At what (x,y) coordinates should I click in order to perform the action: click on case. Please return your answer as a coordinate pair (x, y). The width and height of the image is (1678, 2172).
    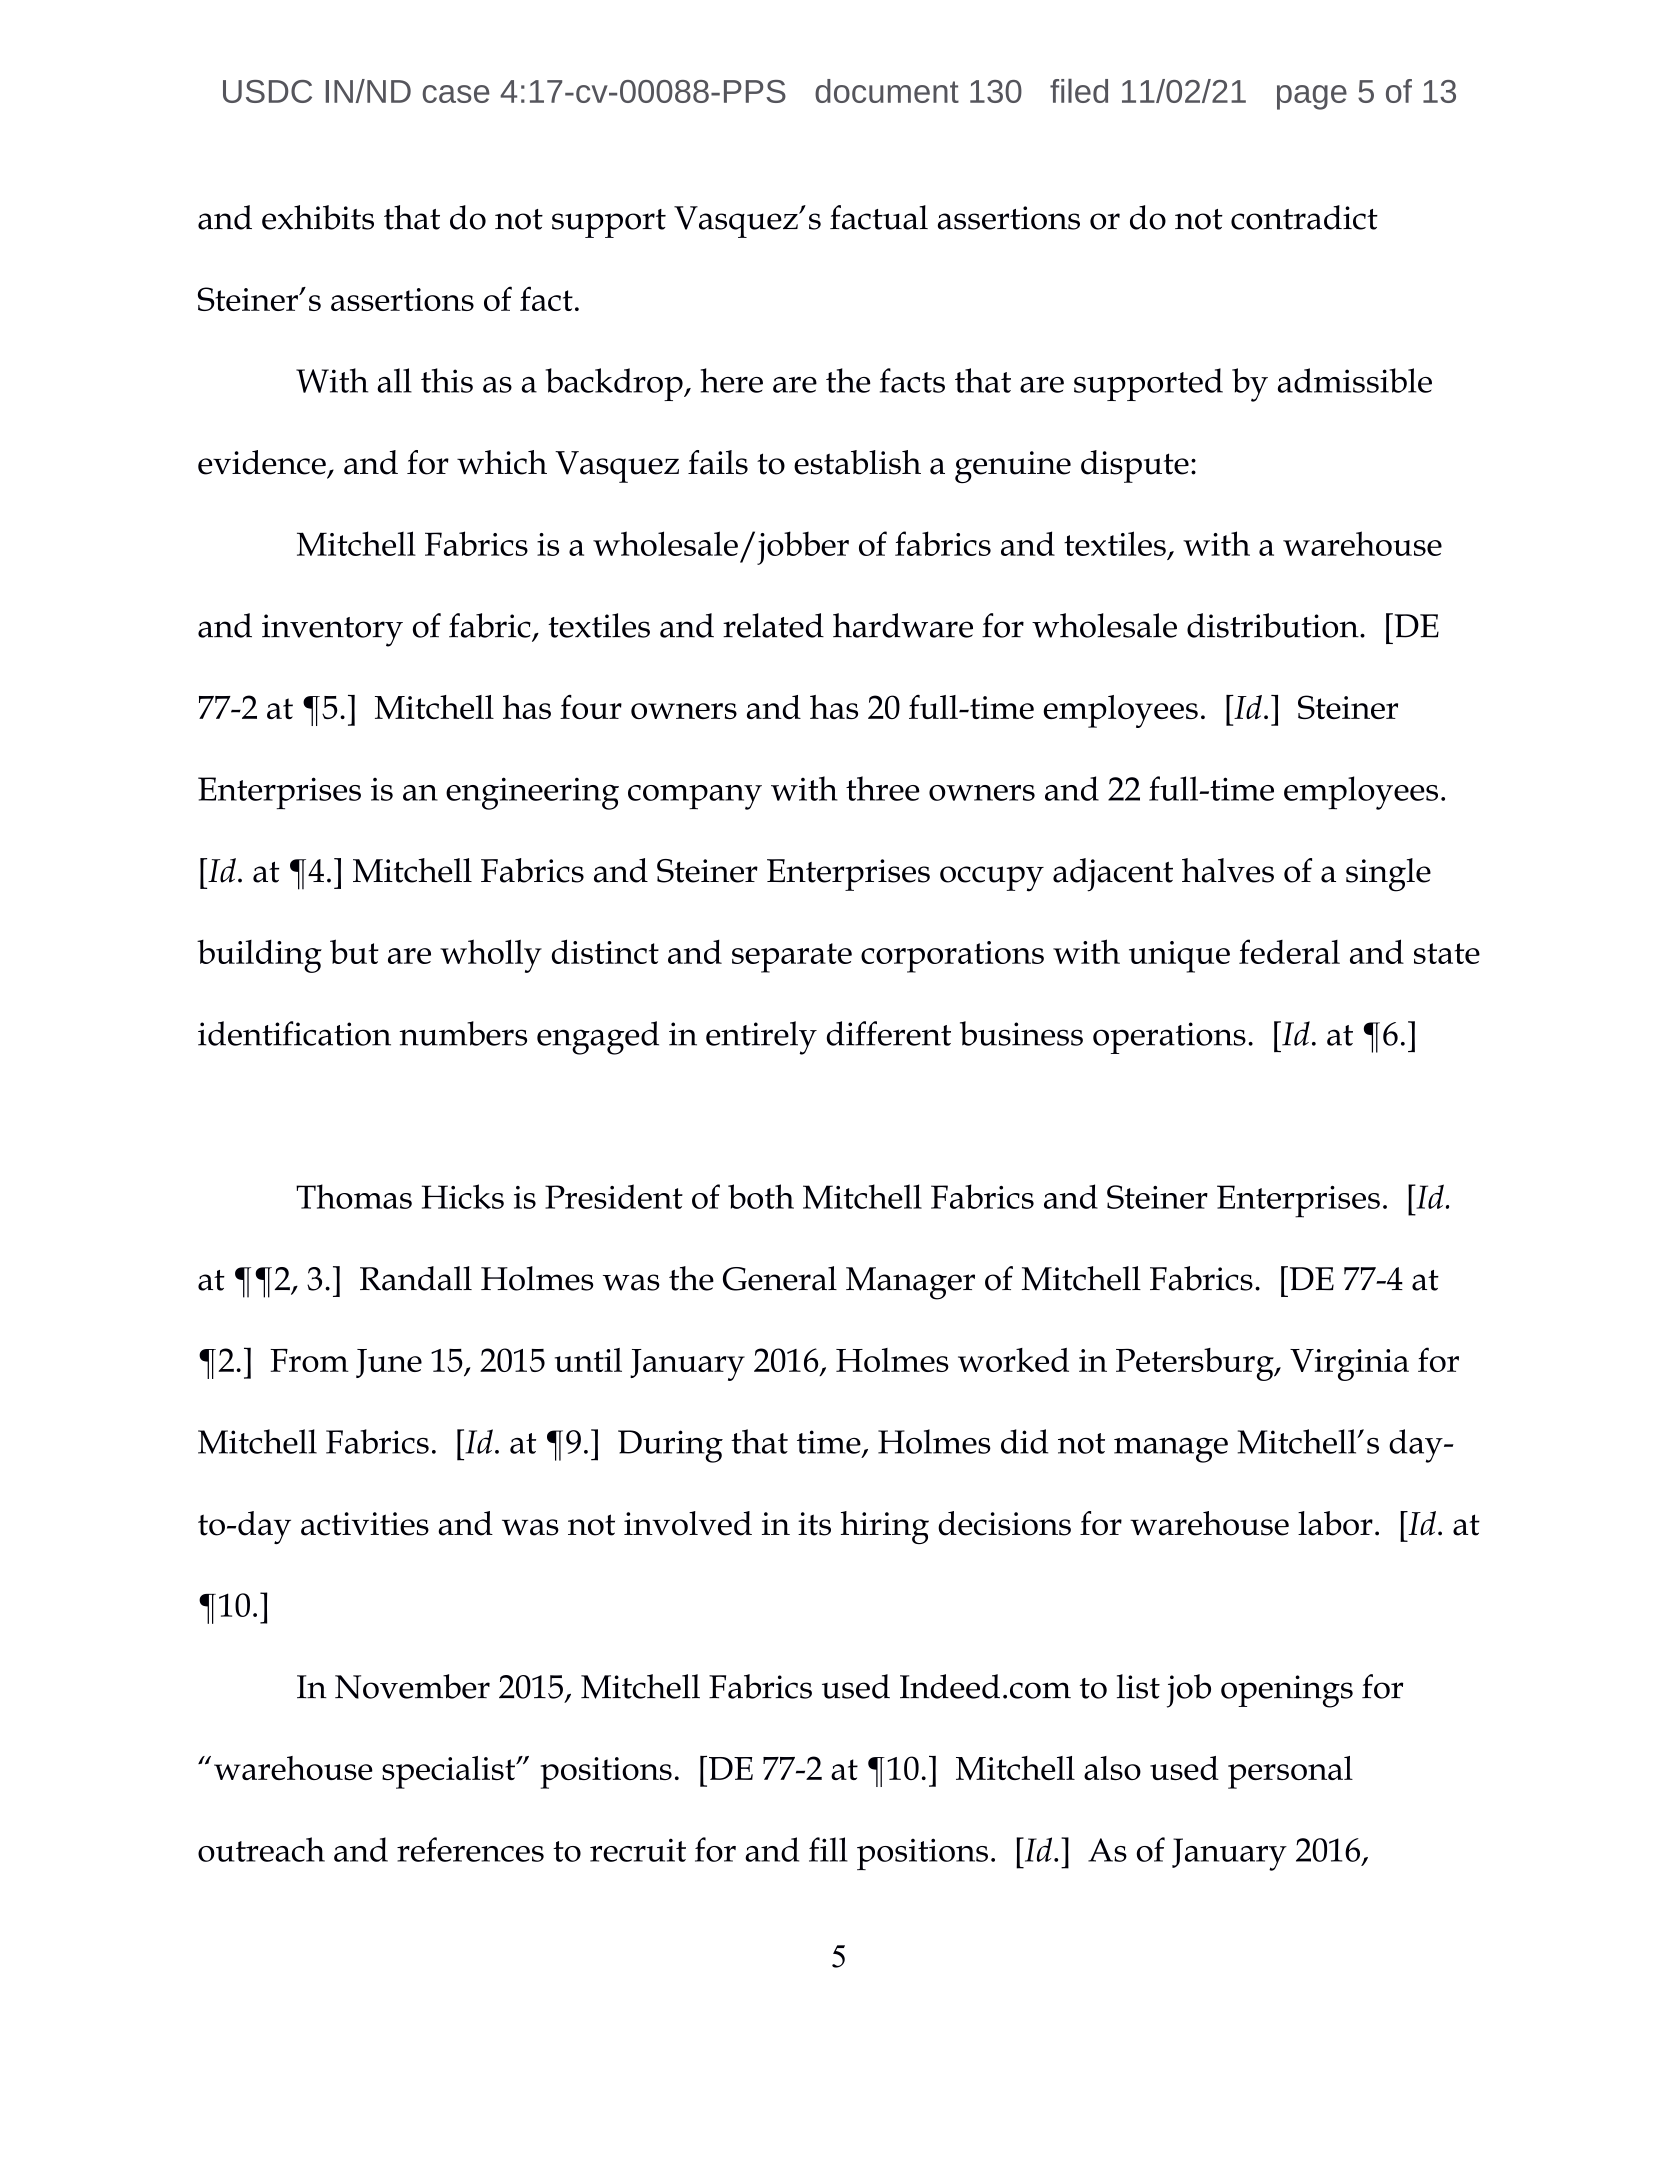
    Looking at the image, I should click on (456, 94).
